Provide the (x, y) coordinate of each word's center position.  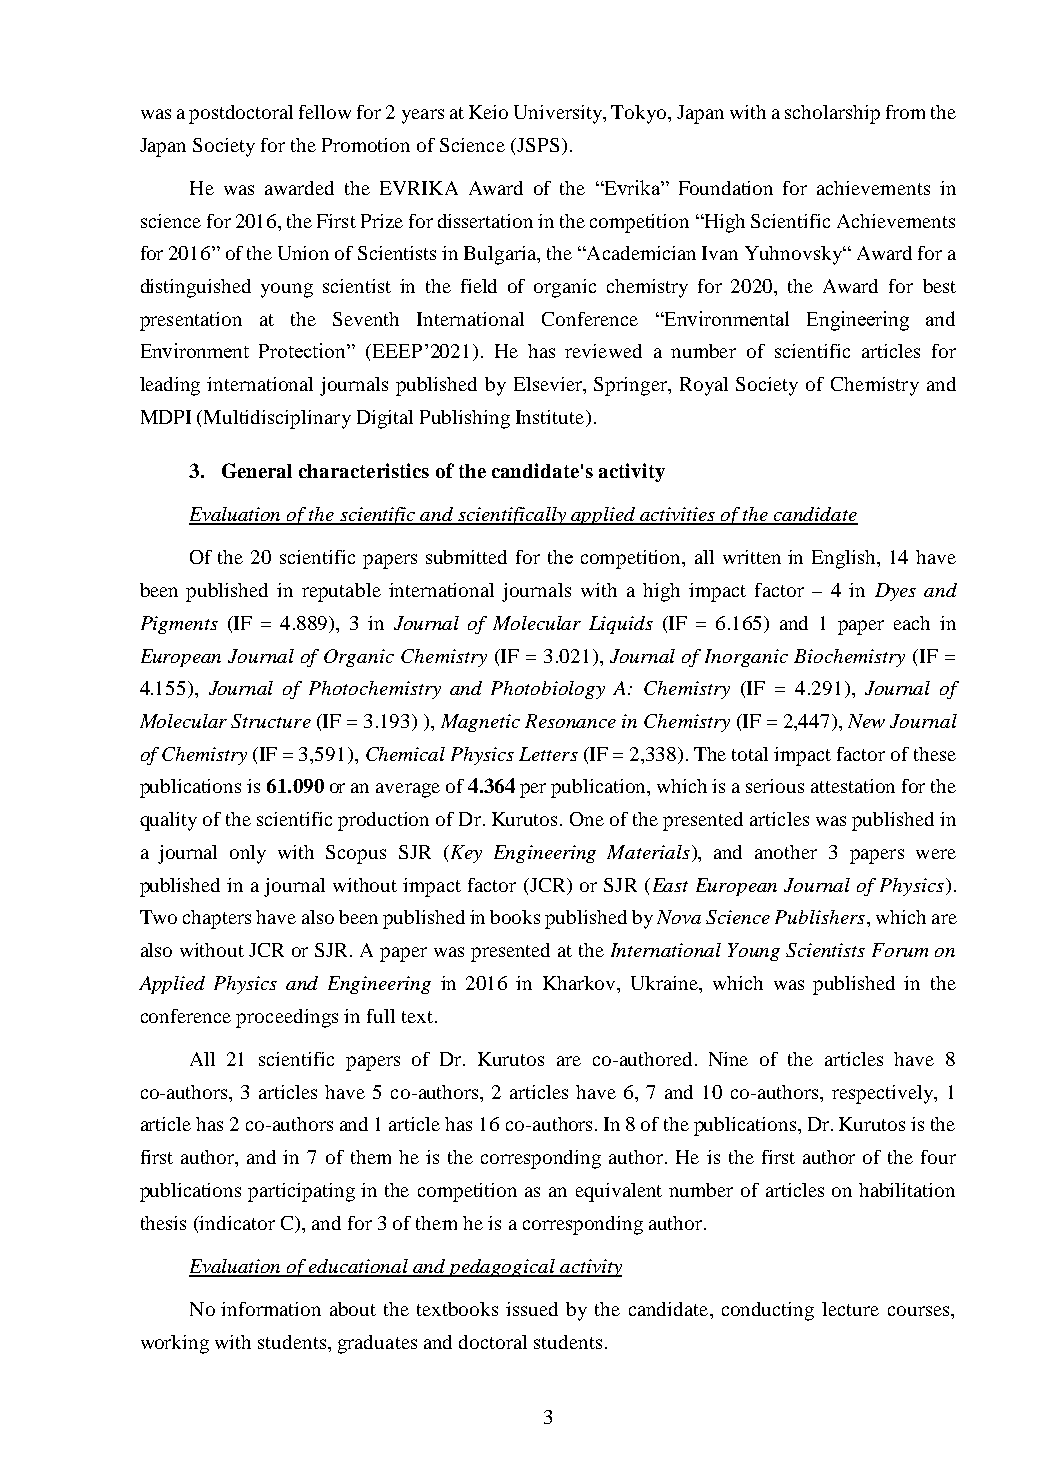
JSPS (537, 145)
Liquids (621, 625)
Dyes (895, 592)
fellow (325, 112)
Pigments (179, 625)
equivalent (619, 1192)
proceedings (287, 1018)
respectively (884, 1094)
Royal (704, 386)
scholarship (832, 114)
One (587, 819)
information (271, 1309)
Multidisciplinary (277, 419)
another (786, 852)
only (248, 854)
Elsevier (549, 385)
